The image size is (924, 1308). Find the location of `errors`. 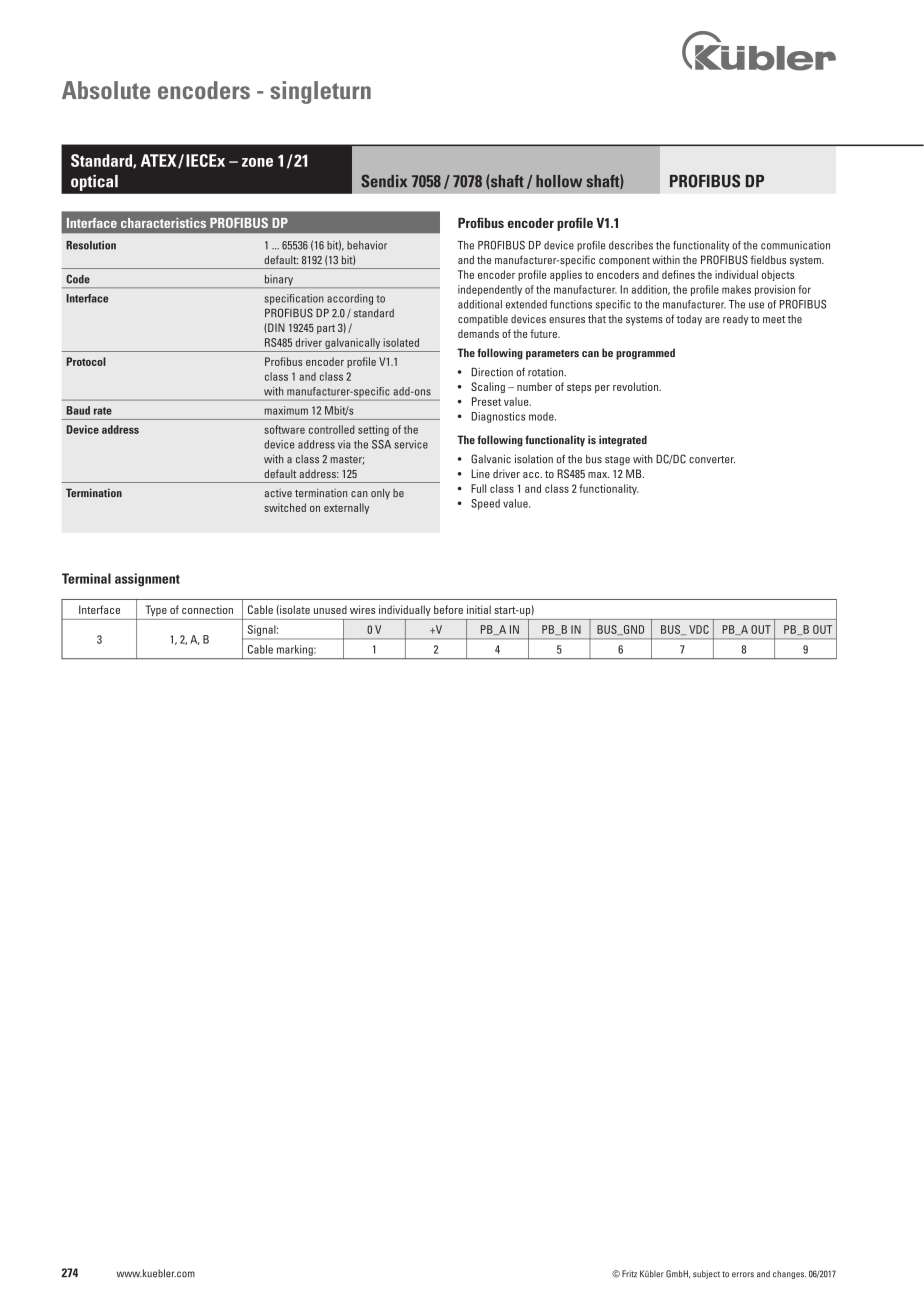

errors is located at coordinates (743, 1275).
